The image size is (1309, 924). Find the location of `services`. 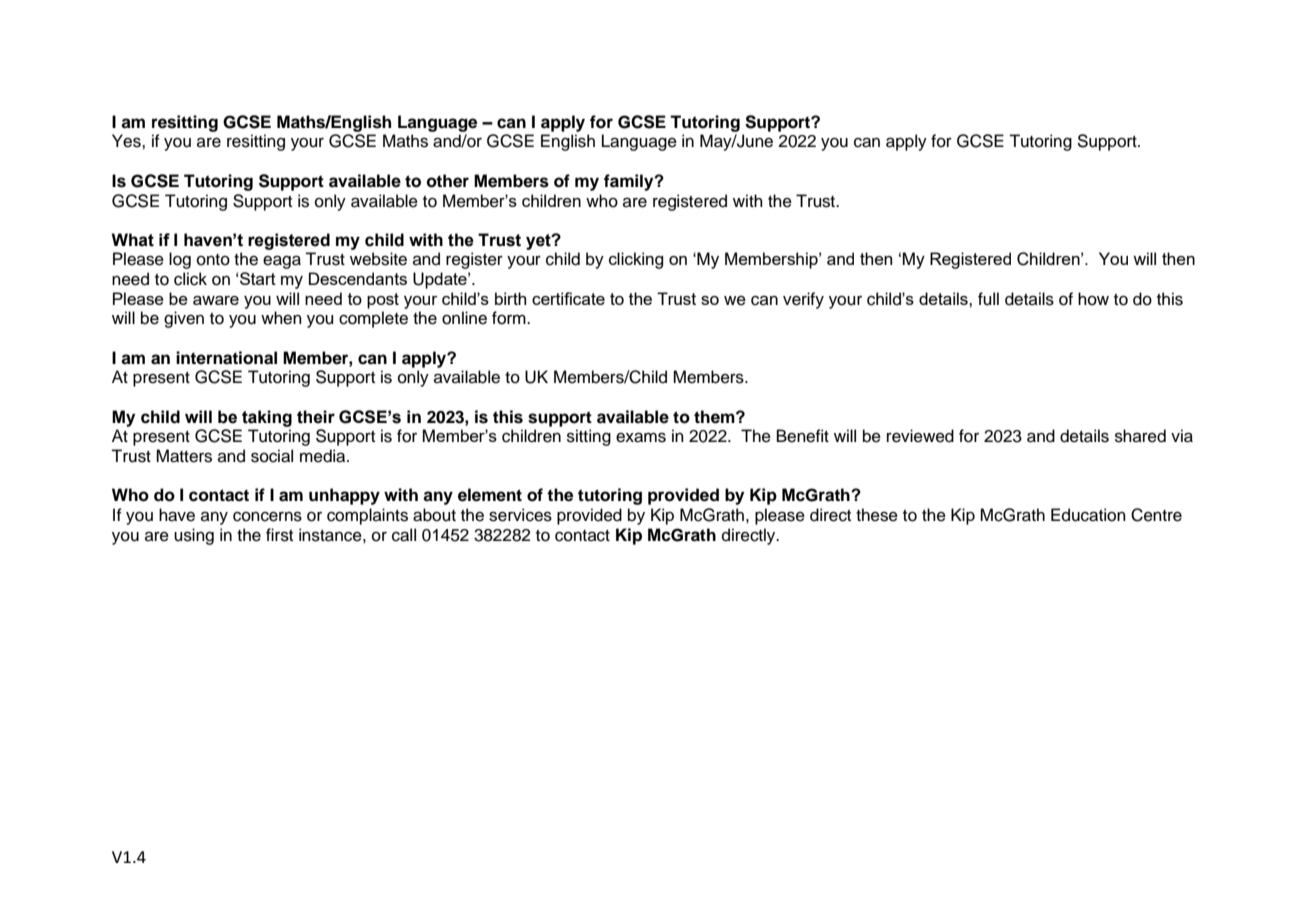

services is located at coordinates (520, 515).
